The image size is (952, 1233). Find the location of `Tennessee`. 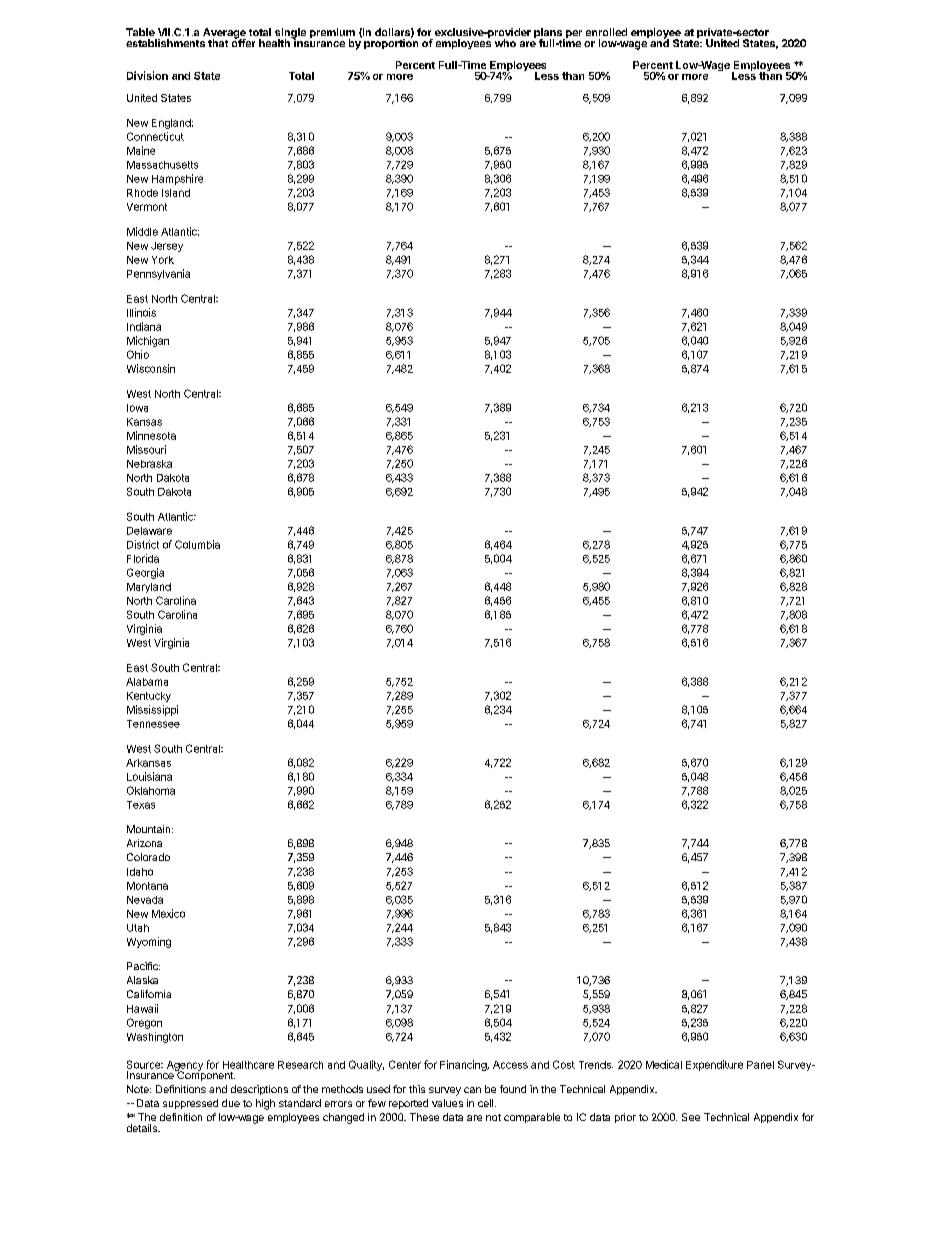

Tennessee is located at coordinates (153, 724).
